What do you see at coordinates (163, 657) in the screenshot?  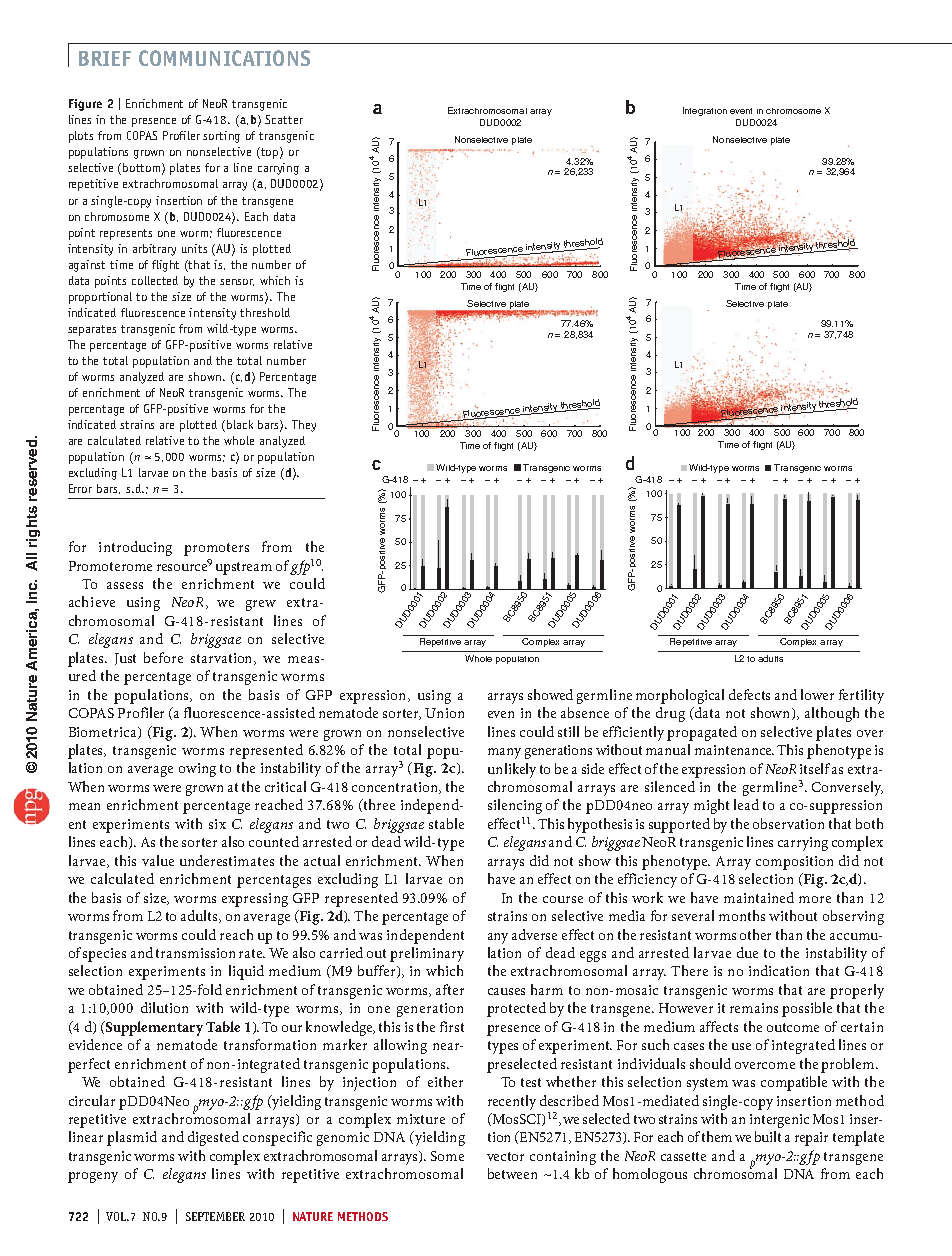 I see `before` at bounding box center [163, 657].
